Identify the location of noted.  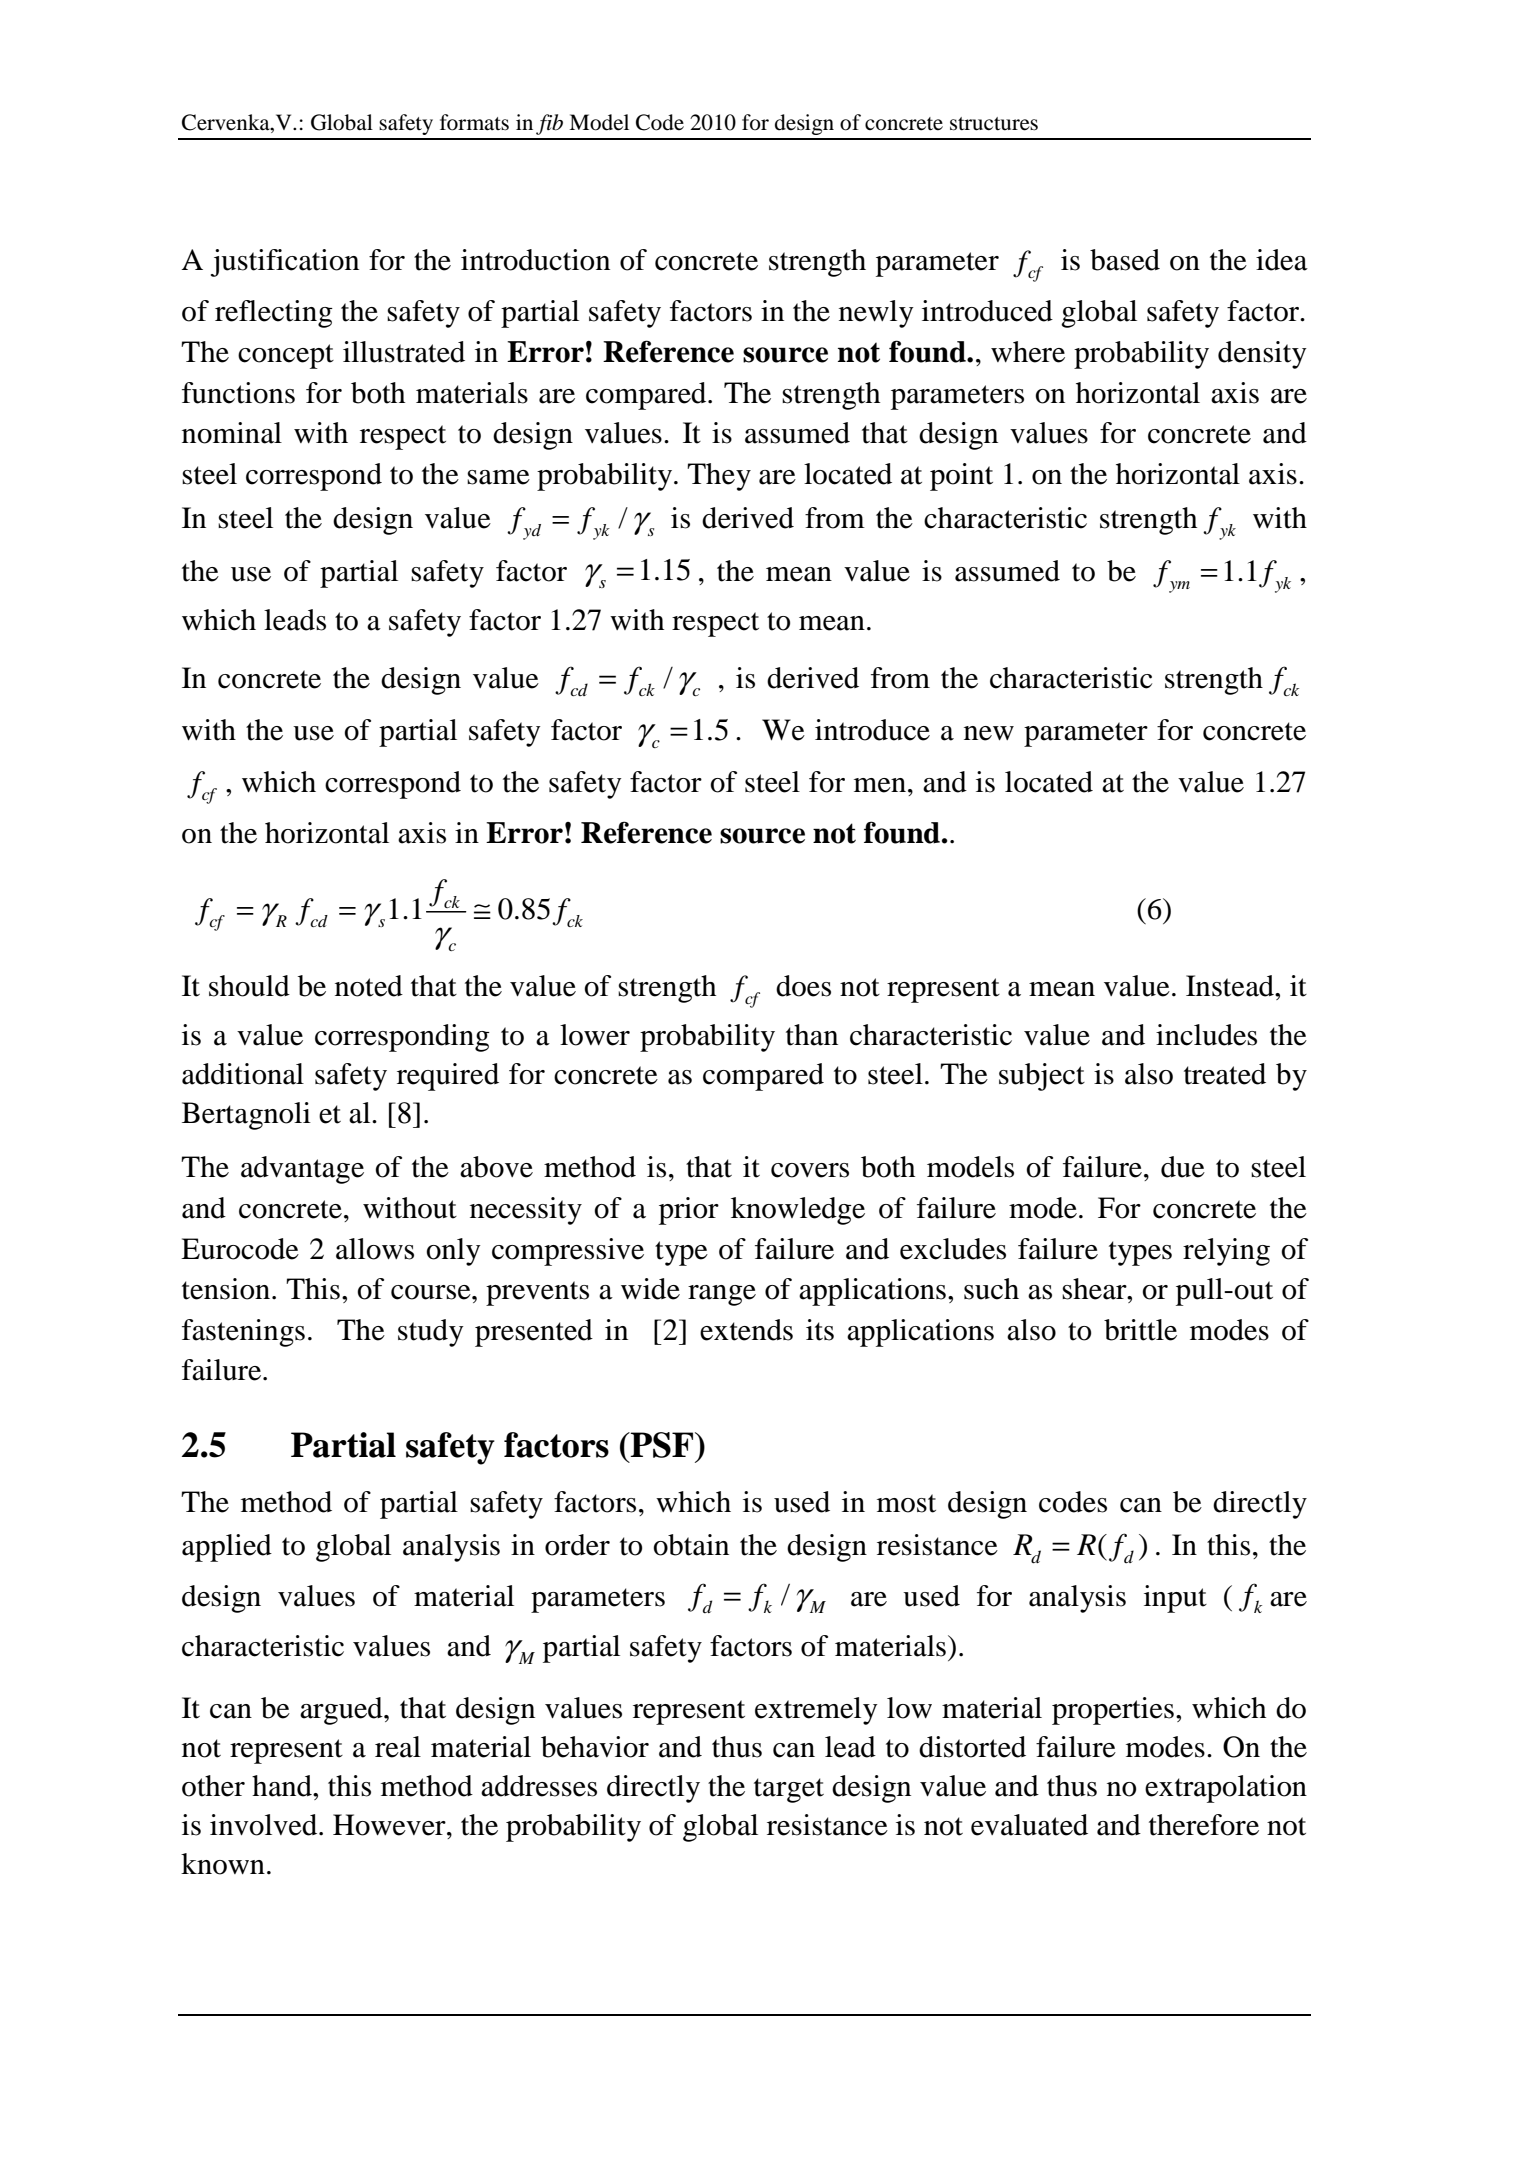
(369, 986).
